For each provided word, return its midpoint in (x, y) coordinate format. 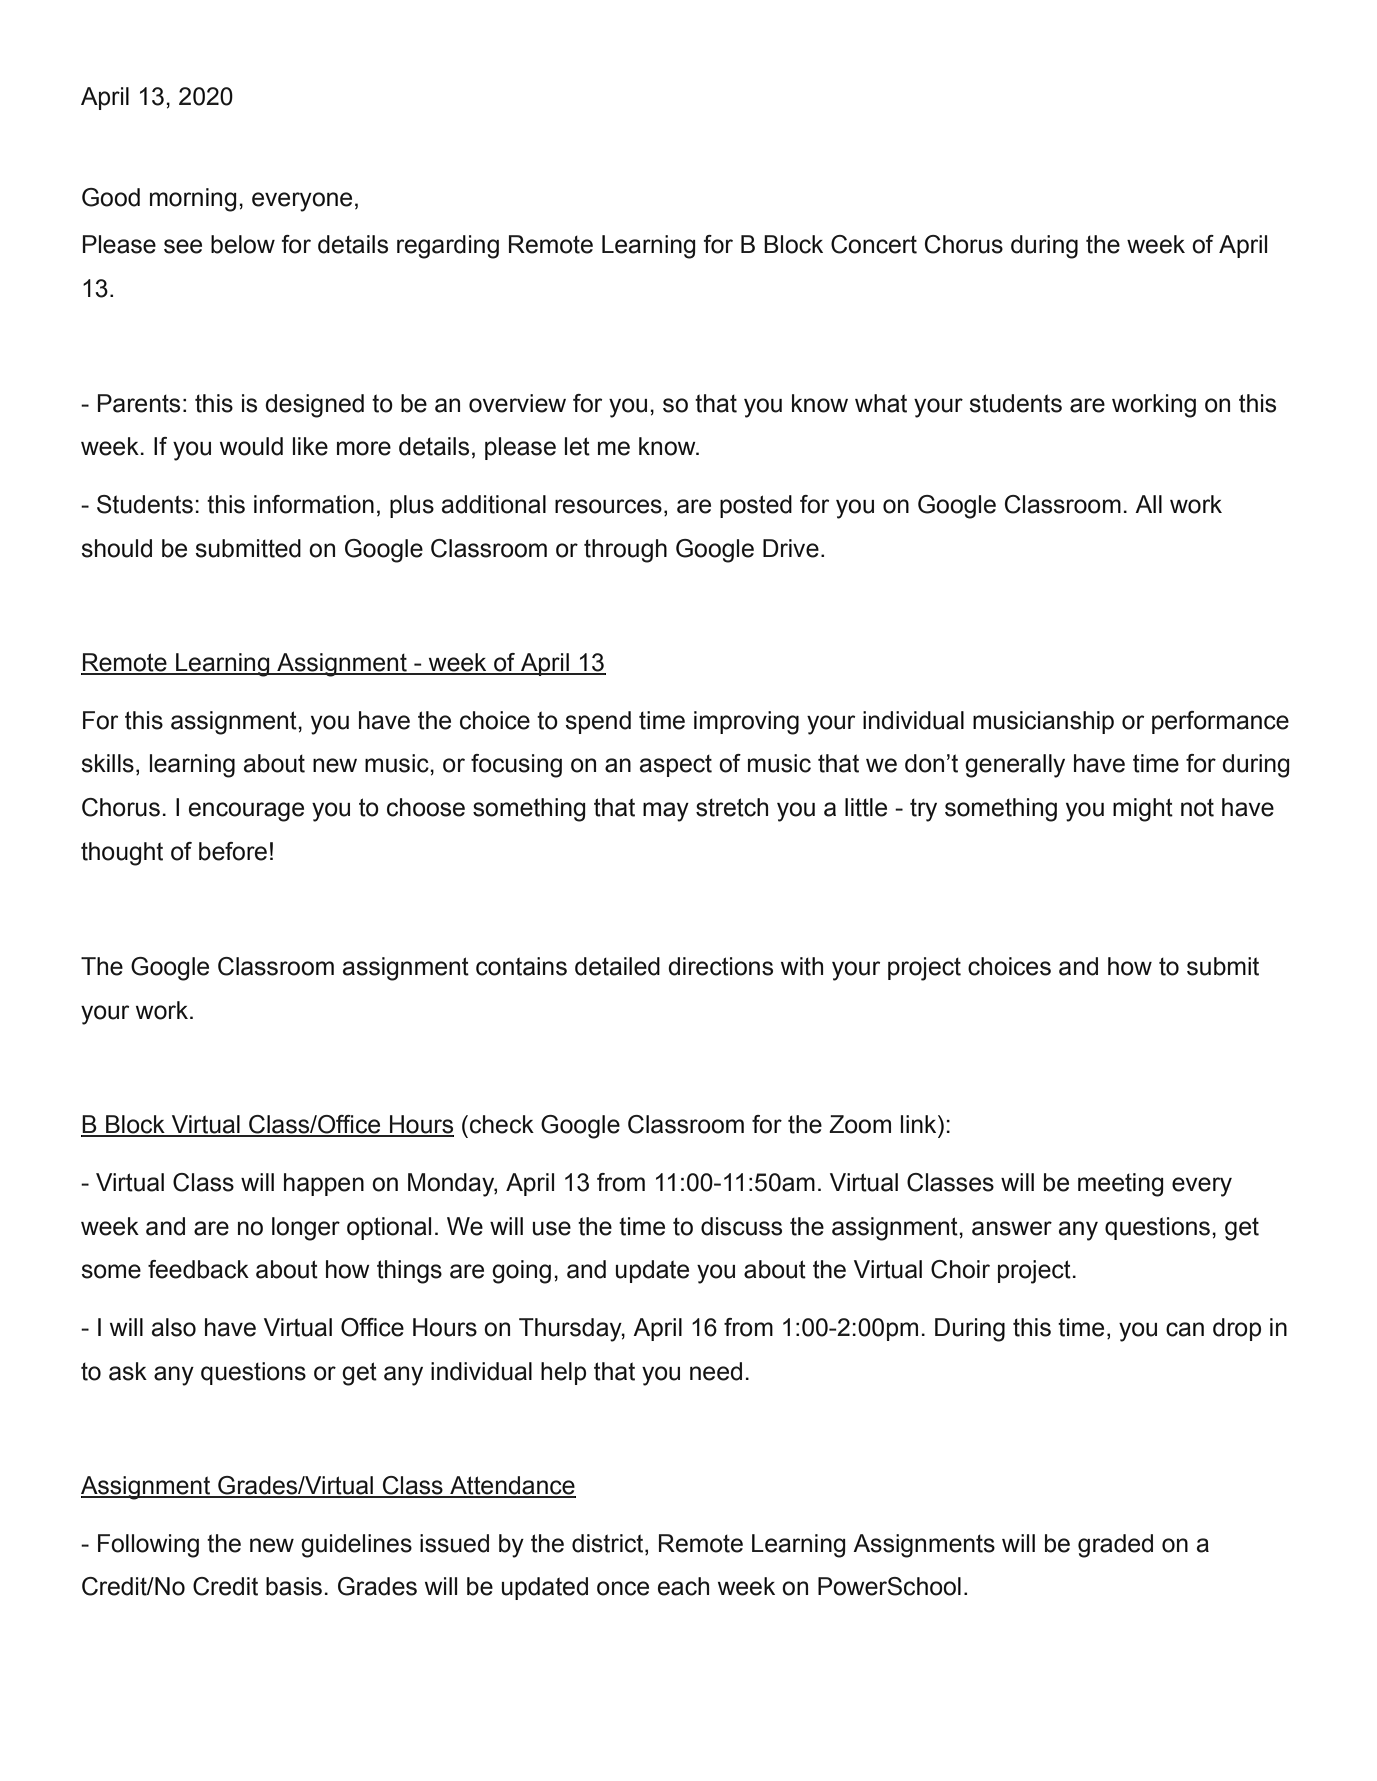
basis (294, 1586)
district (609, 1543)
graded (1115, 1546)
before (233, 851)
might (1143, 810)
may (666, 812)
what (881, 403)
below (243, 244)
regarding (448, 247)
